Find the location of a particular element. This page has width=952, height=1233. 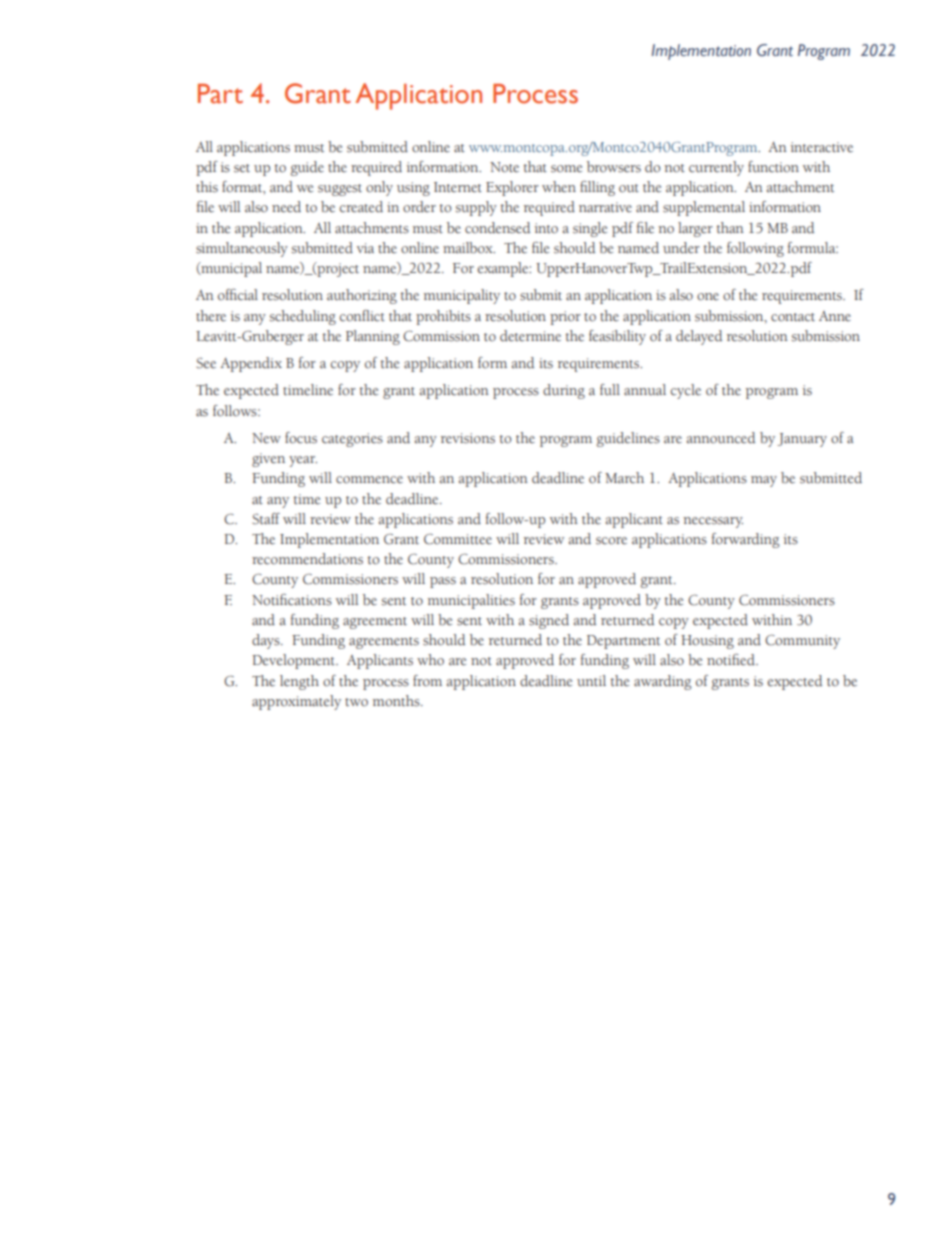

until is located at coordinates (591, 681).
